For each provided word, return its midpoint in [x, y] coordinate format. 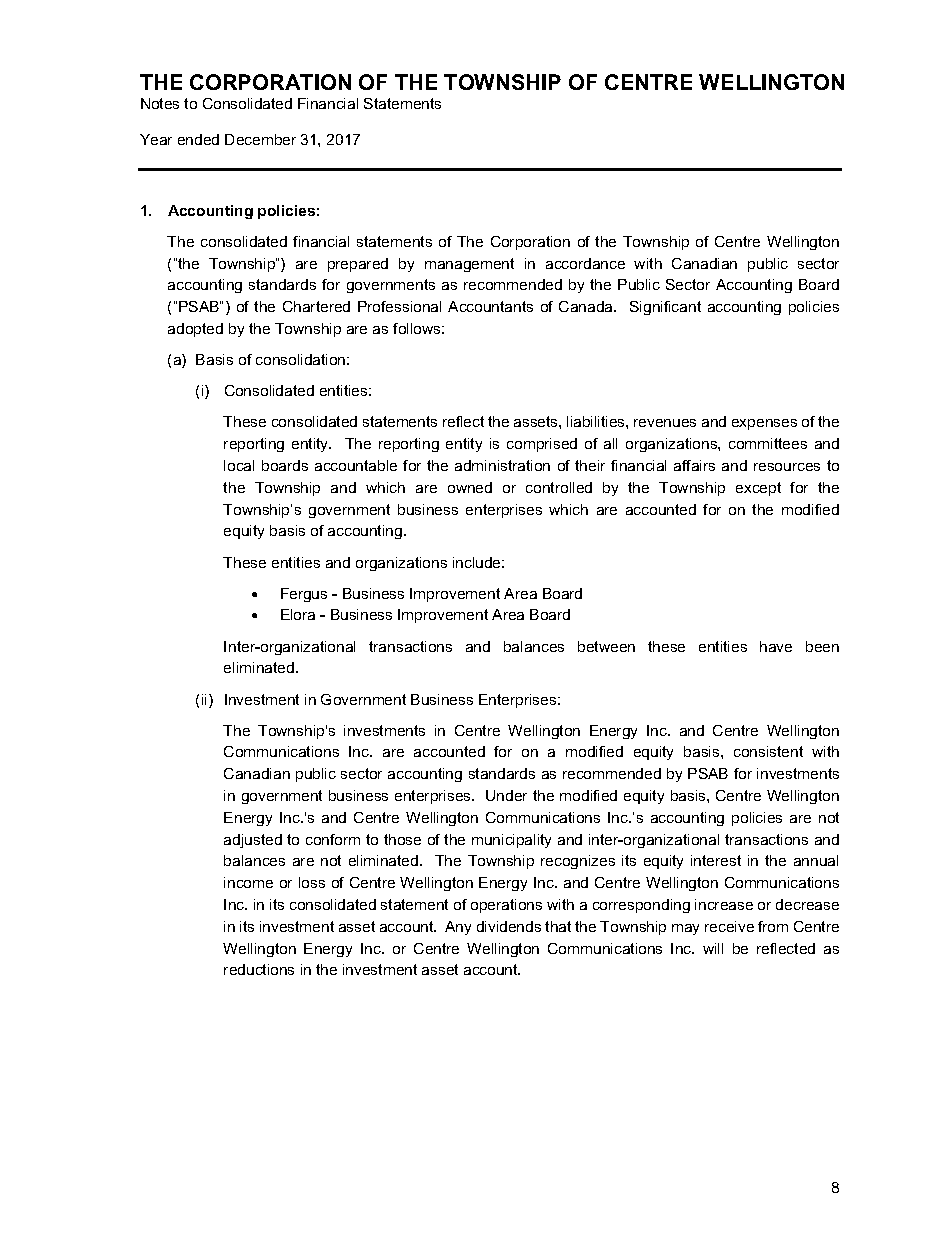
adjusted [253, 841]
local [239, 465]
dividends [509, 926]
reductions [259, 969]
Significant [665, 308]
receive [729, 926]
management [469, 265]
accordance [585, 263]
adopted [195, 330]
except [758, 489]
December [260, 139]
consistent [768, 751]
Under [506, 795]
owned [470, 487]
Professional [399, 306]
